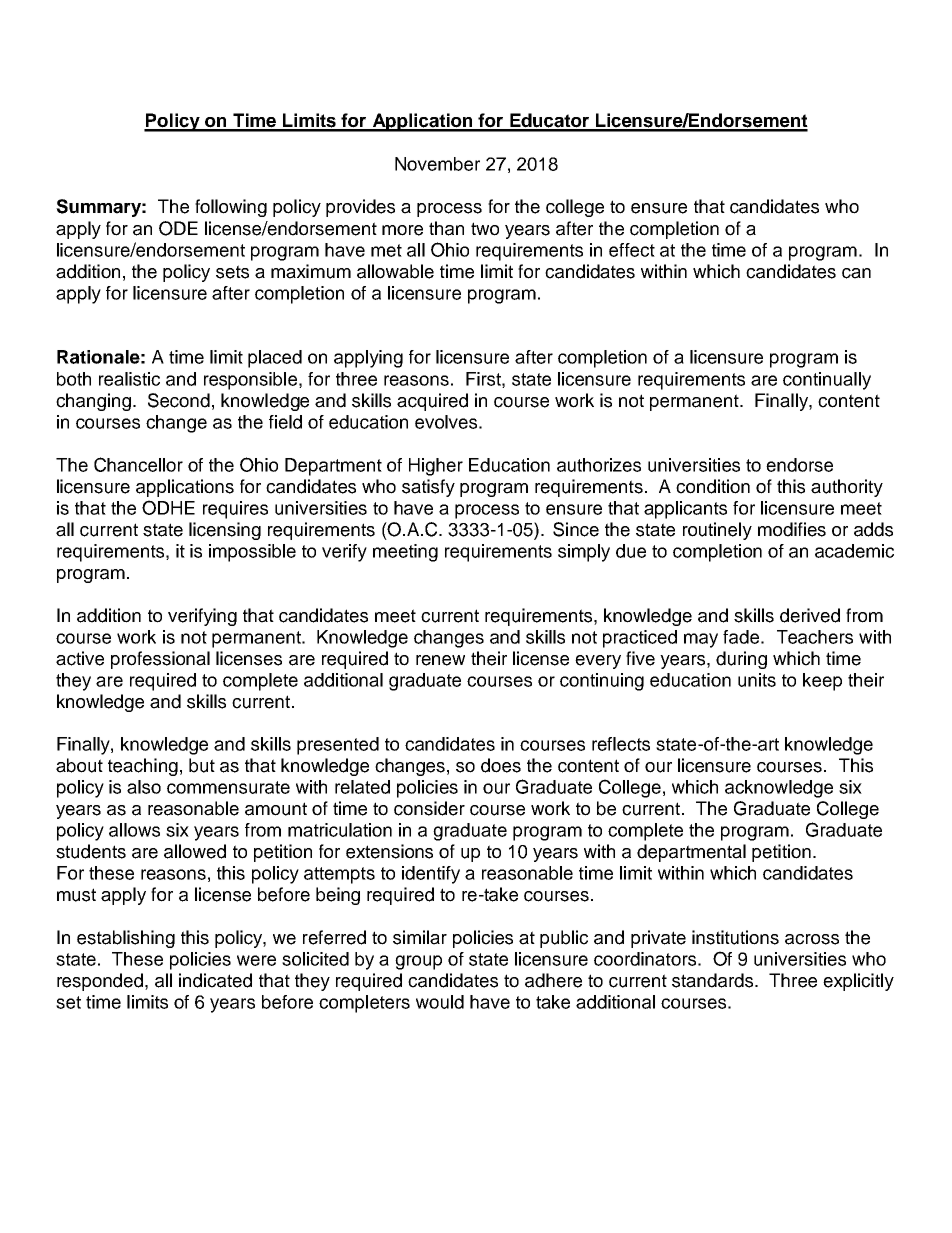 This screenshot has width=952, height=1233. Describe the element at coordinates (231, 208) in the screenshot. I see `following` at that location.
